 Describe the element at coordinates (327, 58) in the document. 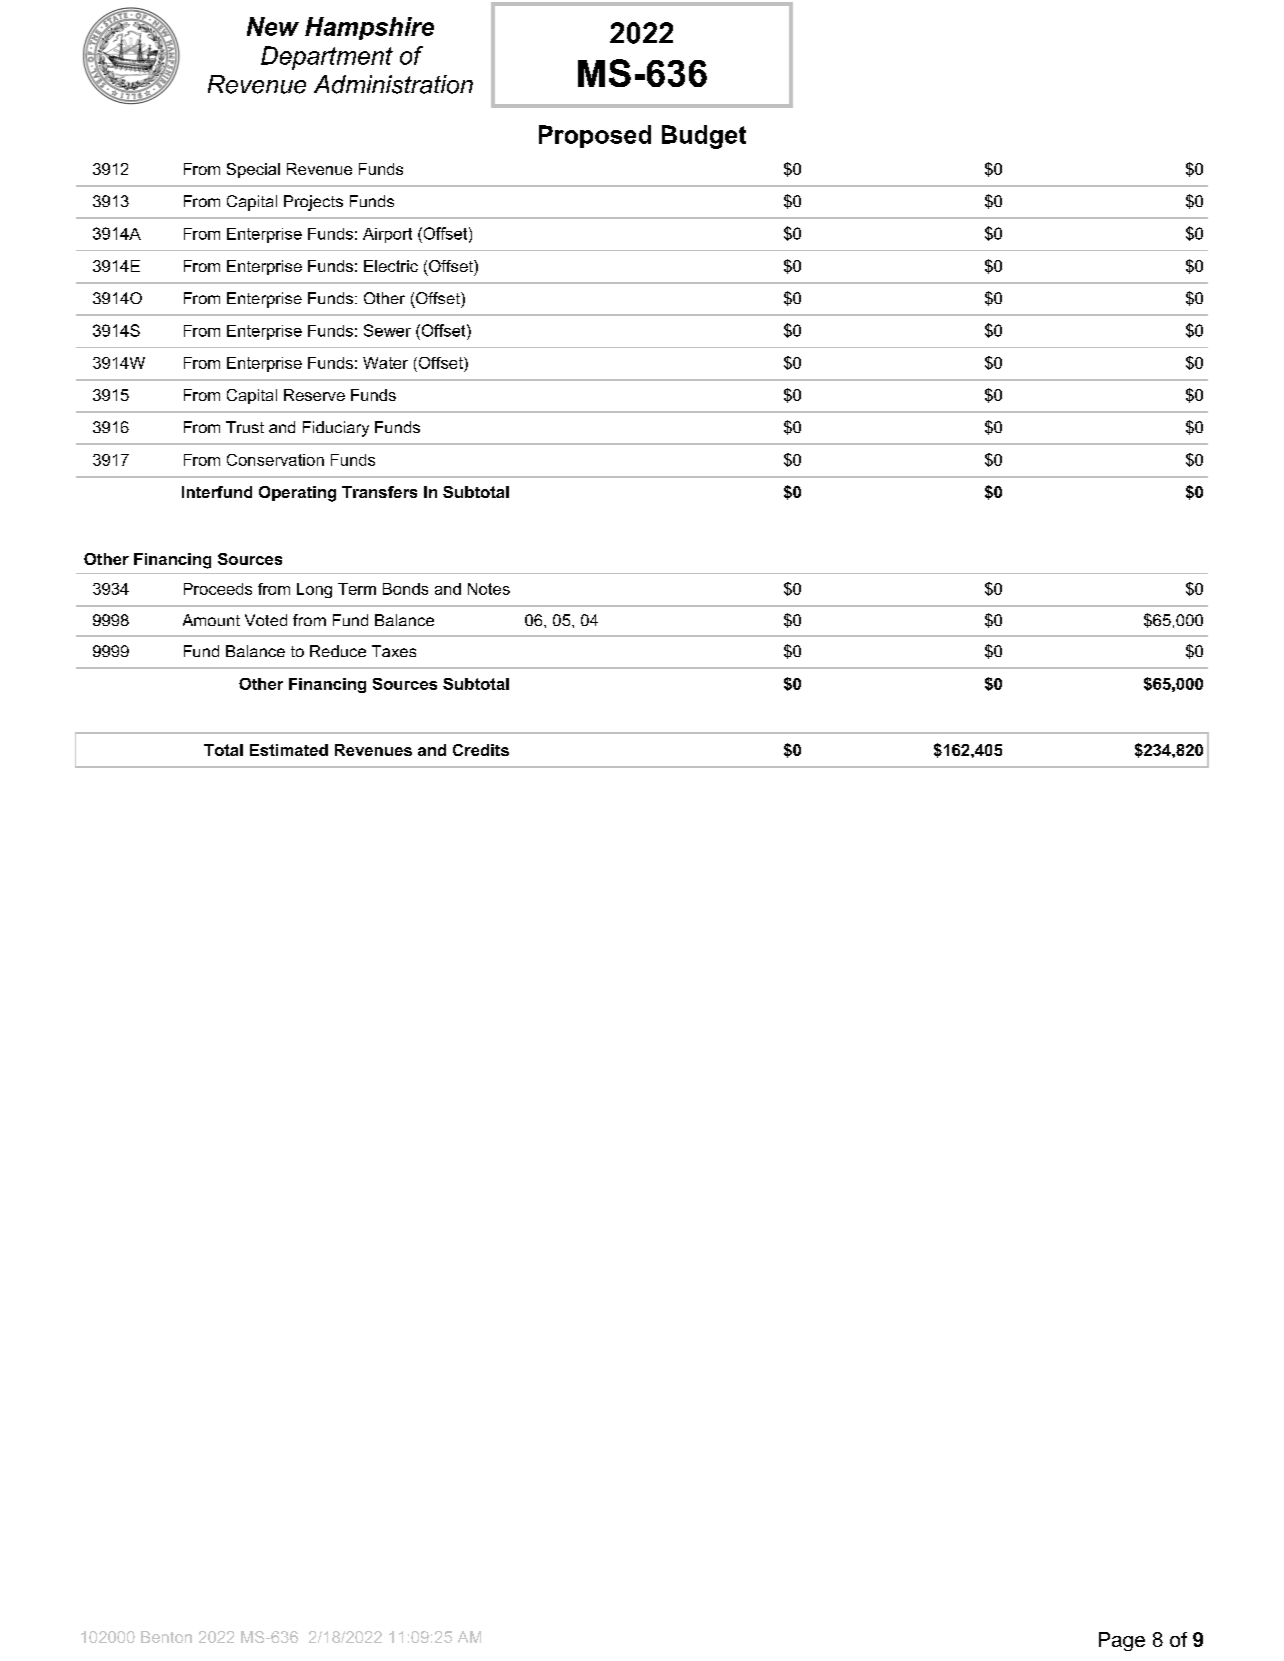

I see `Department` at that location.
